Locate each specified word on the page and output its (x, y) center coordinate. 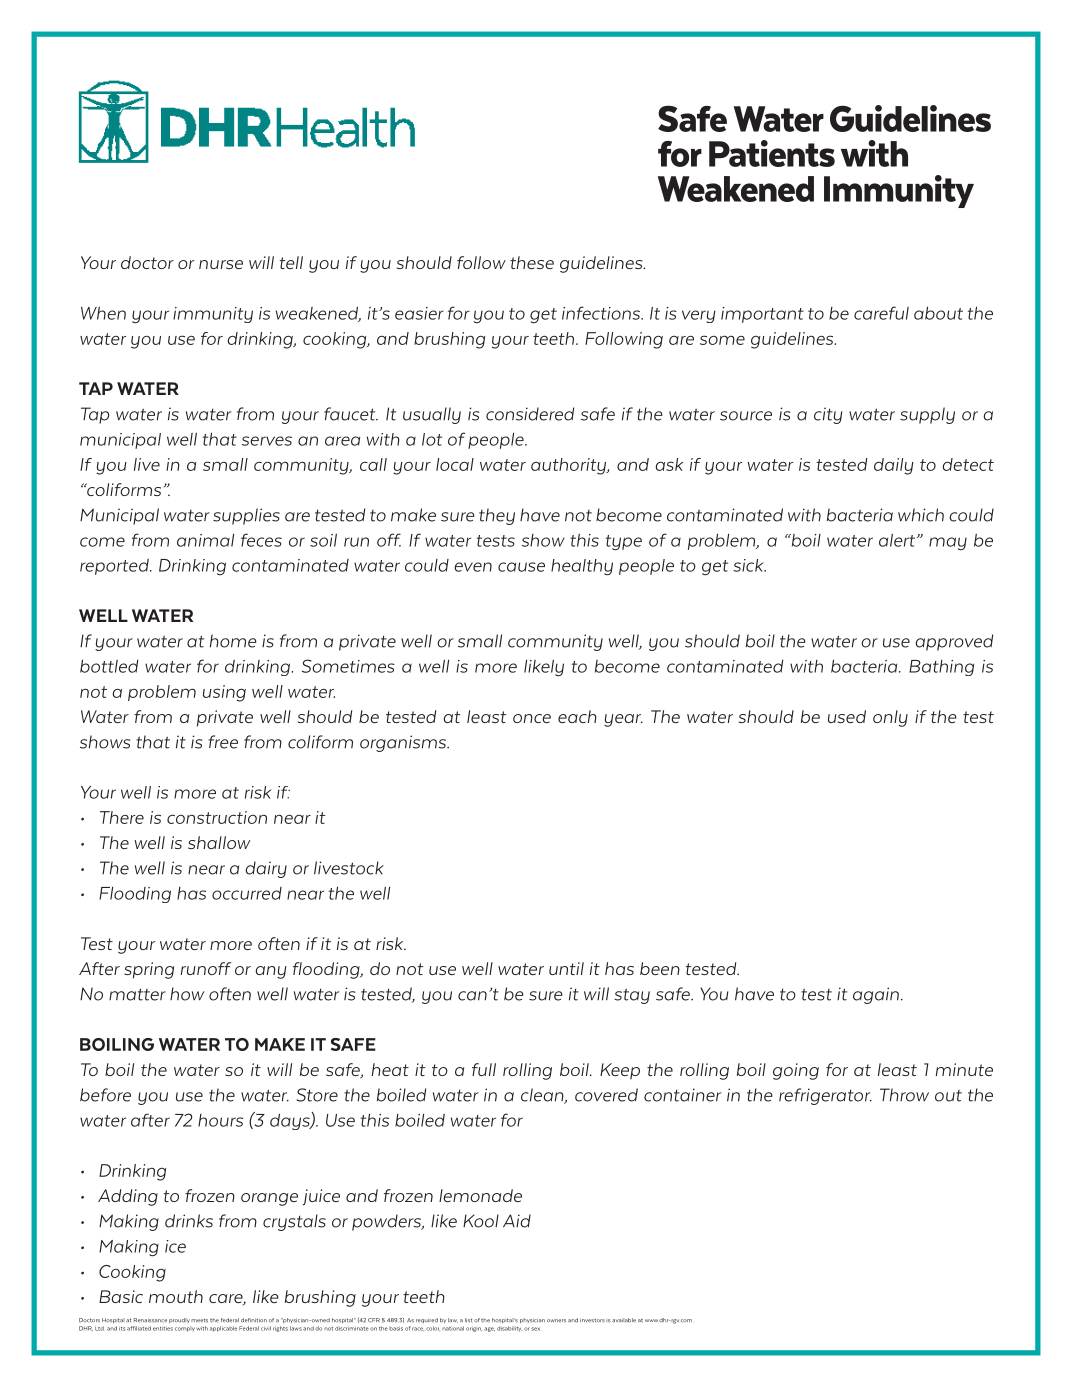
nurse (221, 264)
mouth (176, 1296)
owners (556, 1320)
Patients (772, 153)
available (624, 1320)
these (532, 262)
